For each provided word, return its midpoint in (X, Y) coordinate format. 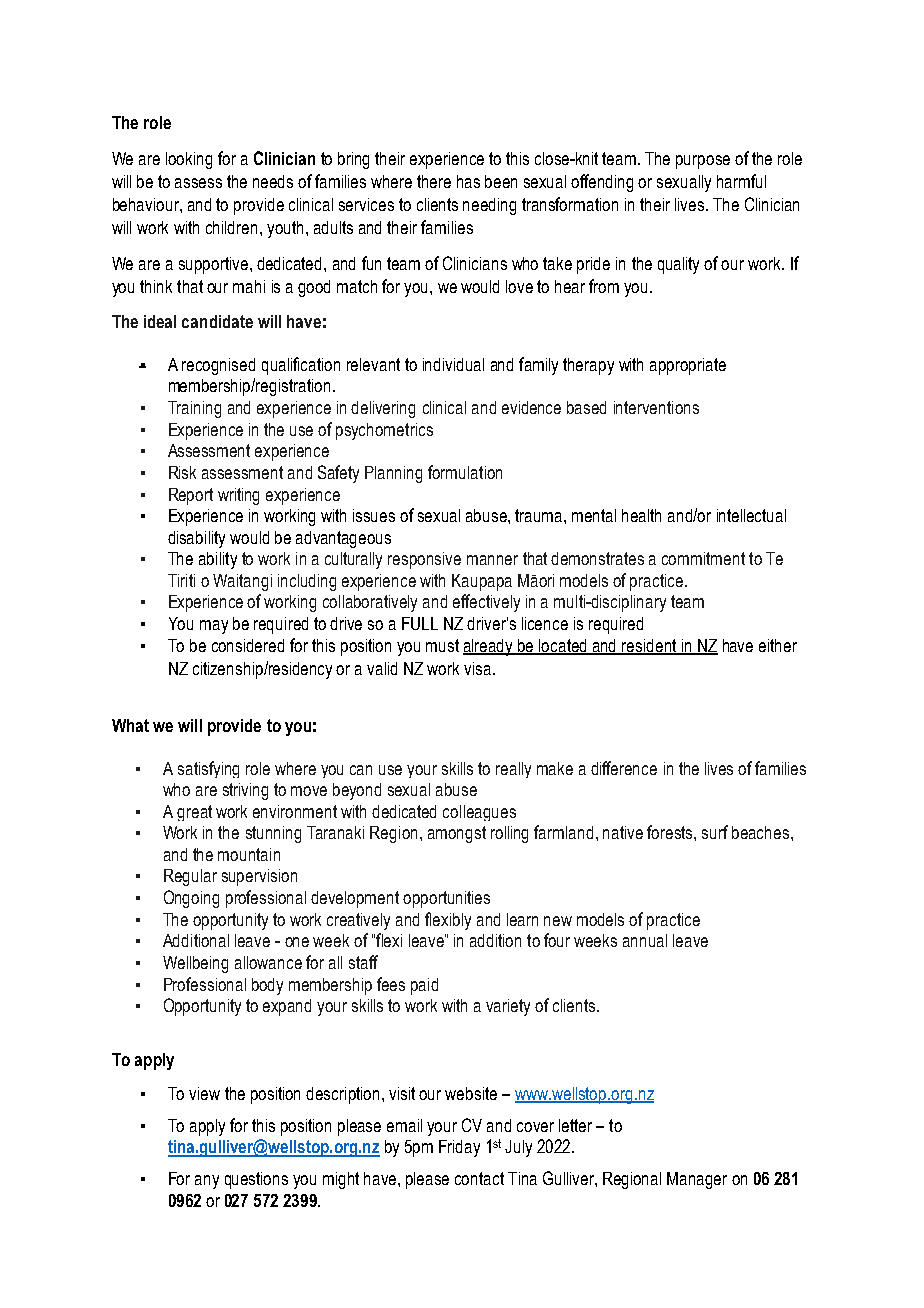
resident (650, 646)
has (468, 181)
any (207, 1182)
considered (248, 645)
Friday (459, 1148)
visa (479, 668)
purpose (703, 162)
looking (189, 160)
